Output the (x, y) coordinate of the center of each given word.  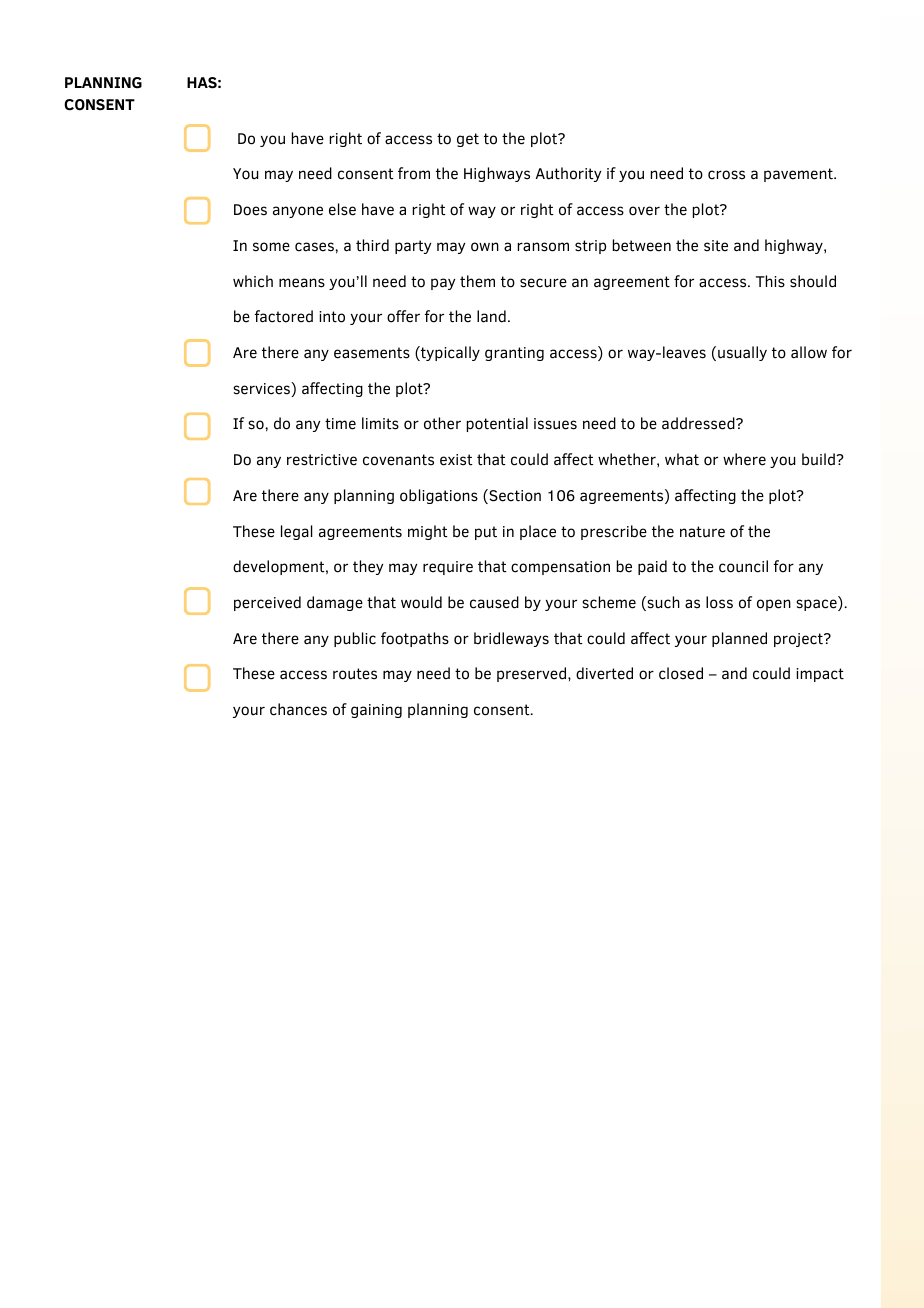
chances (298, 709)
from (414, 173)
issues (555, 424)
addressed (699, 423)
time (340, 424)
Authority (568, 174)
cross (726, 175)
